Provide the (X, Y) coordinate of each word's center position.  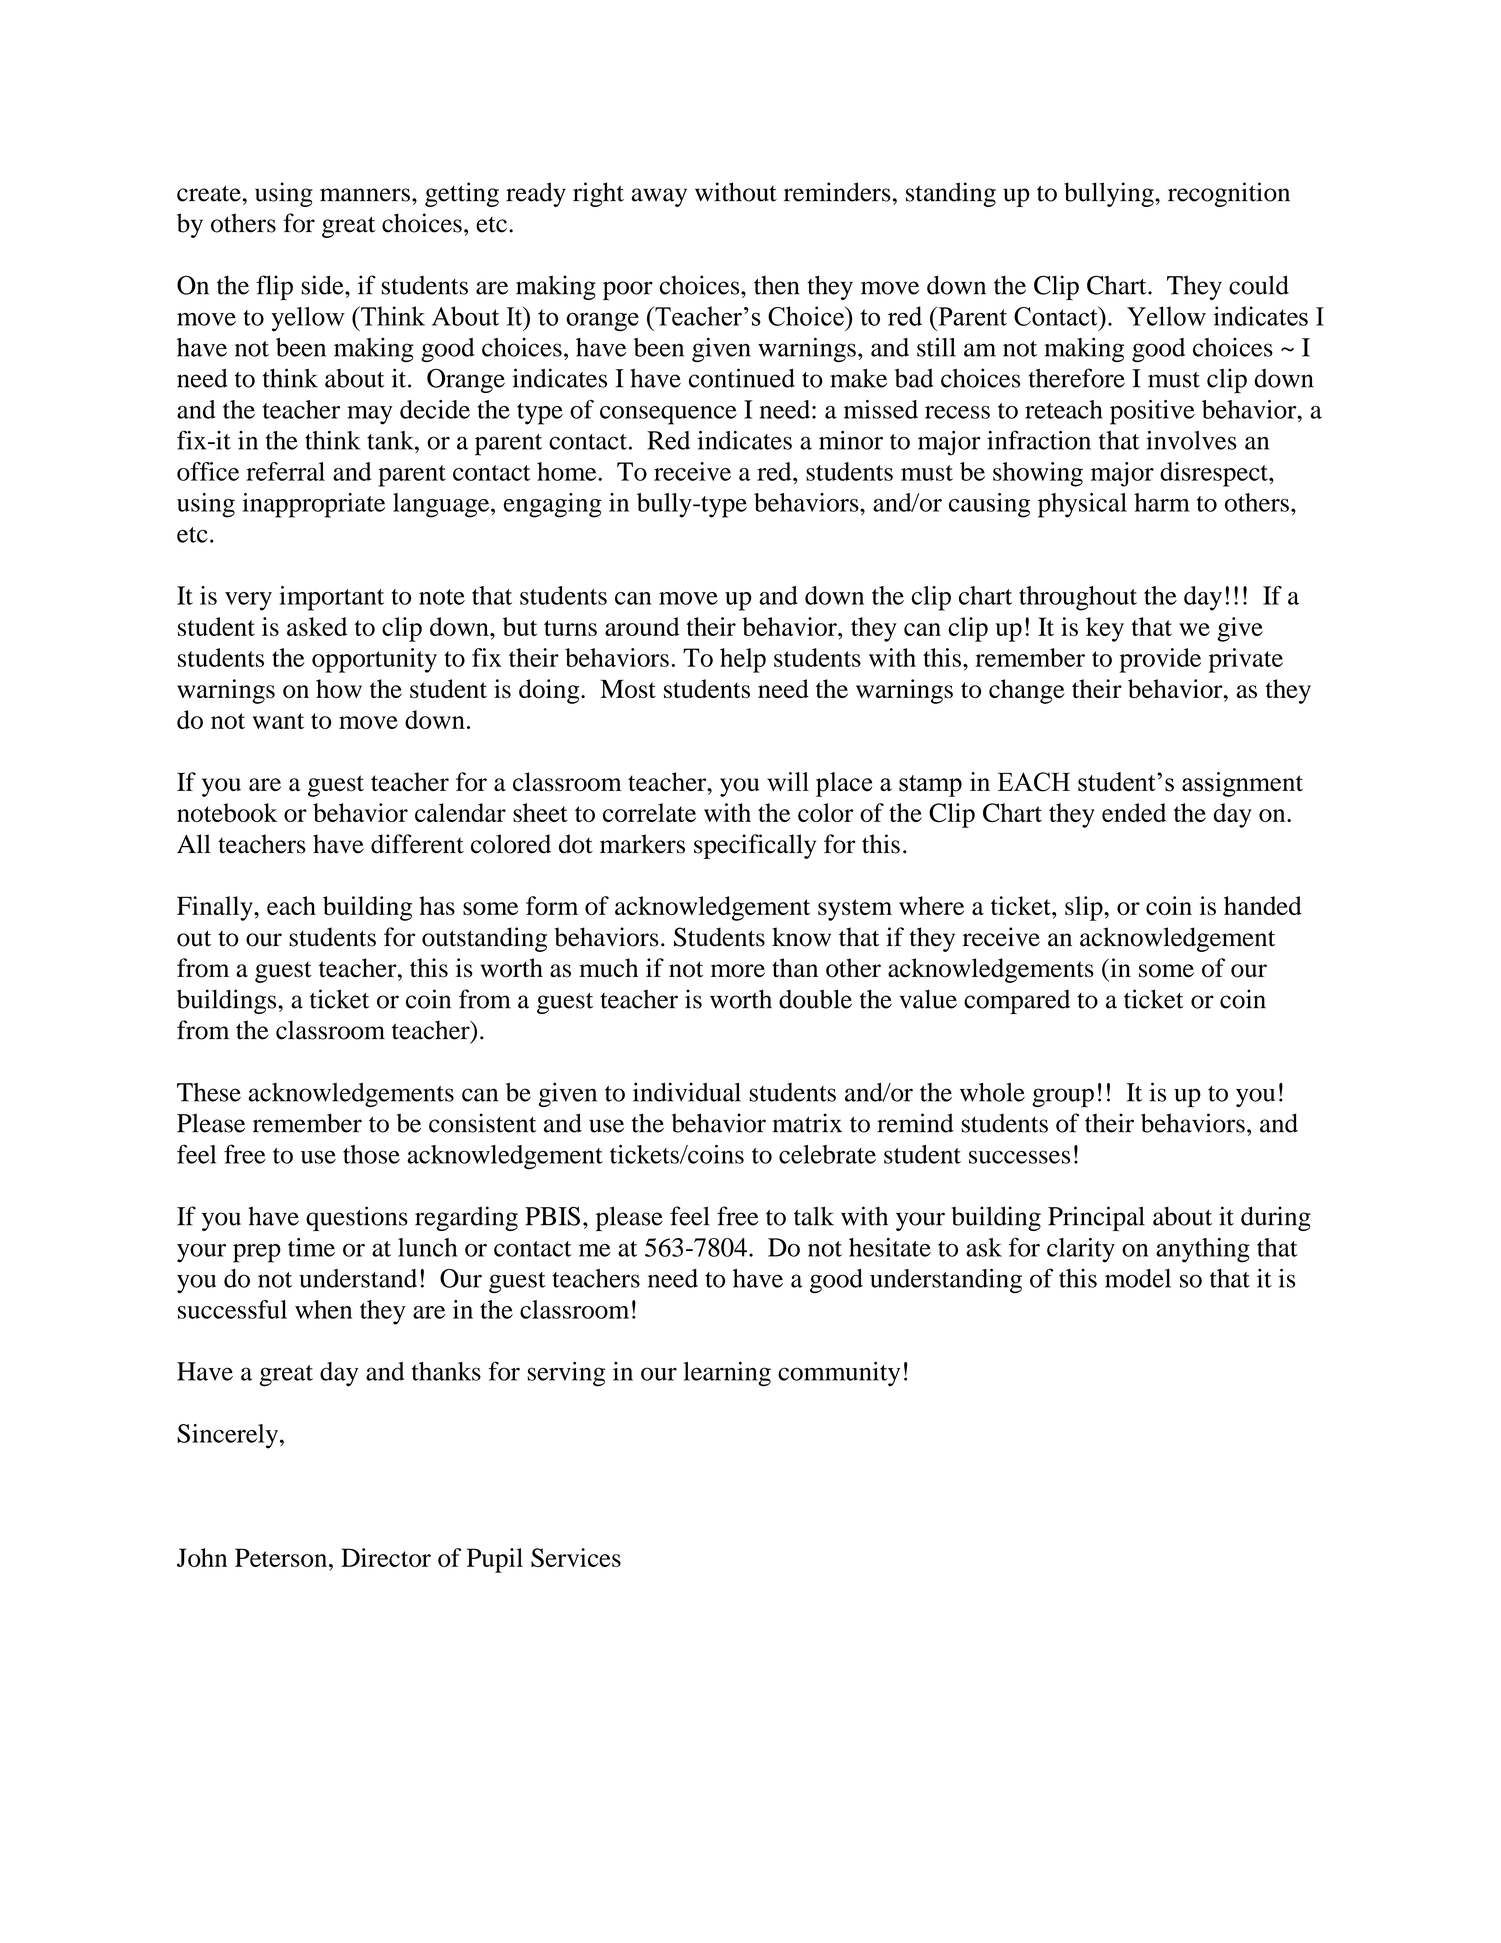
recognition (1229, 194)
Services (576, 1557)
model (1138, 1278)
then (777, 285)
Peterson (282, 1557)
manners (365, 195)
